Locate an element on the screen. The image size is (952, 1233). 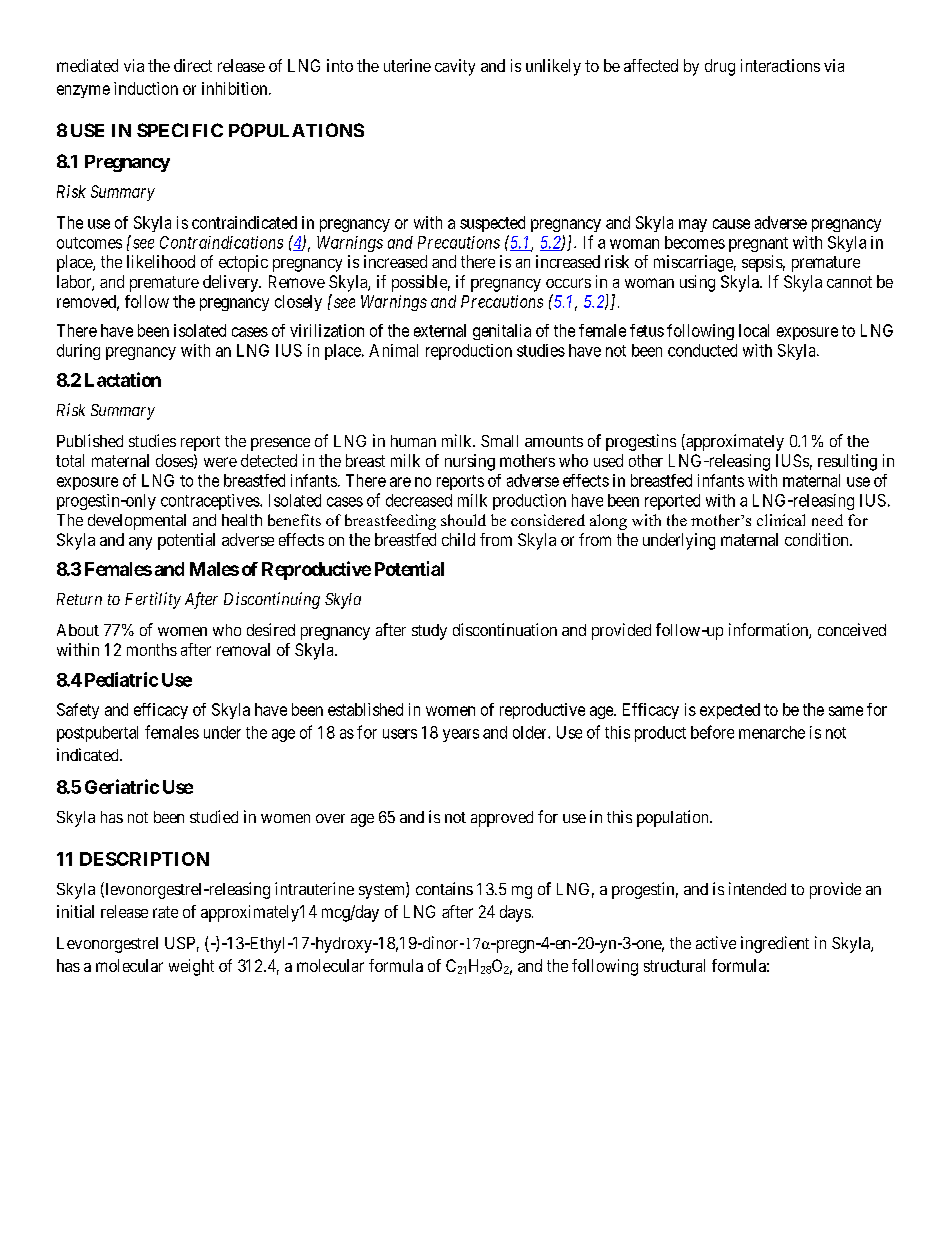
cavity is located at coordinates (455, 67).
